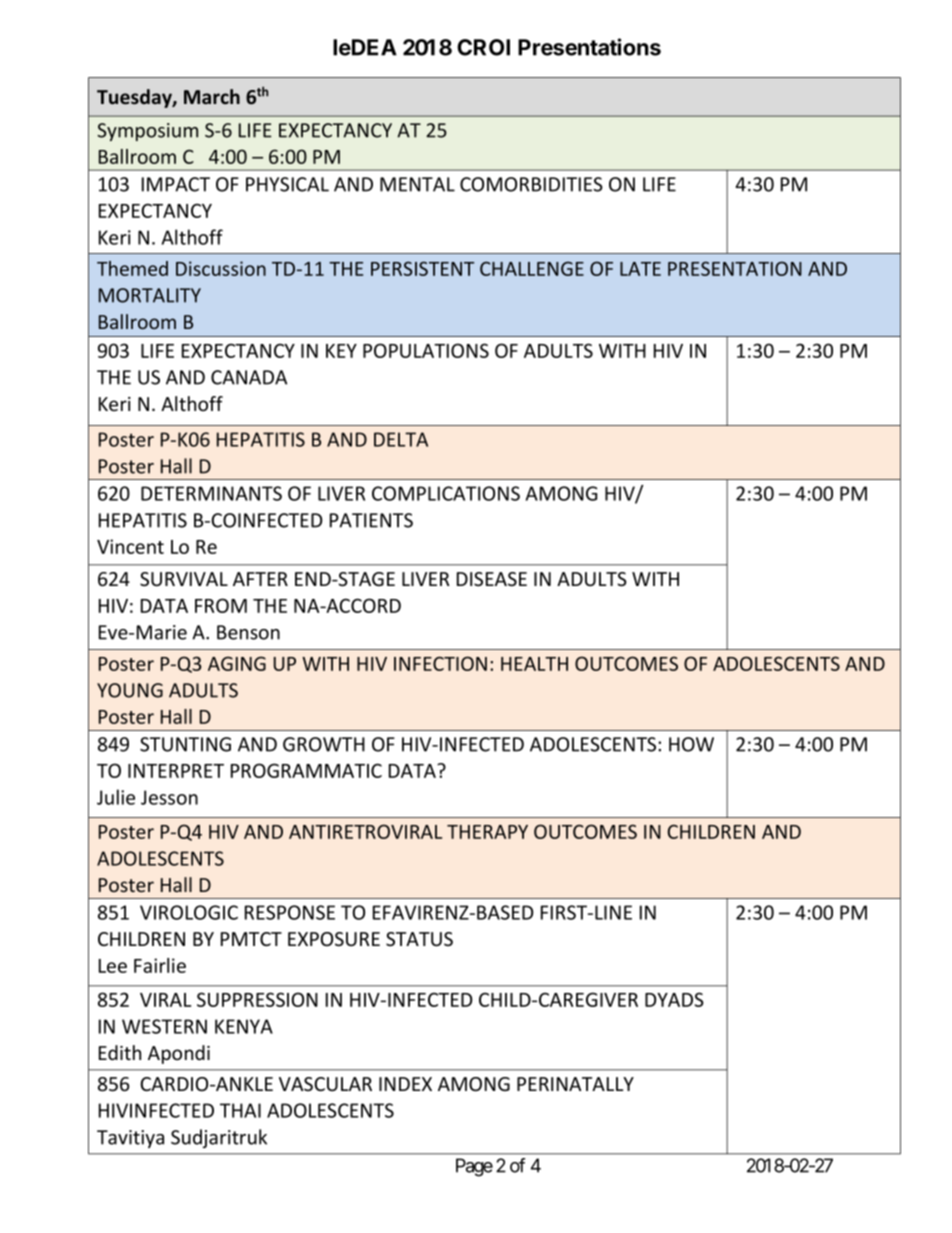 Image resolution: width=952 pixels, height=1233 pixels. Describe the element at coordinates (474, 1167) in the screenshot. I see `Page` at that location.
